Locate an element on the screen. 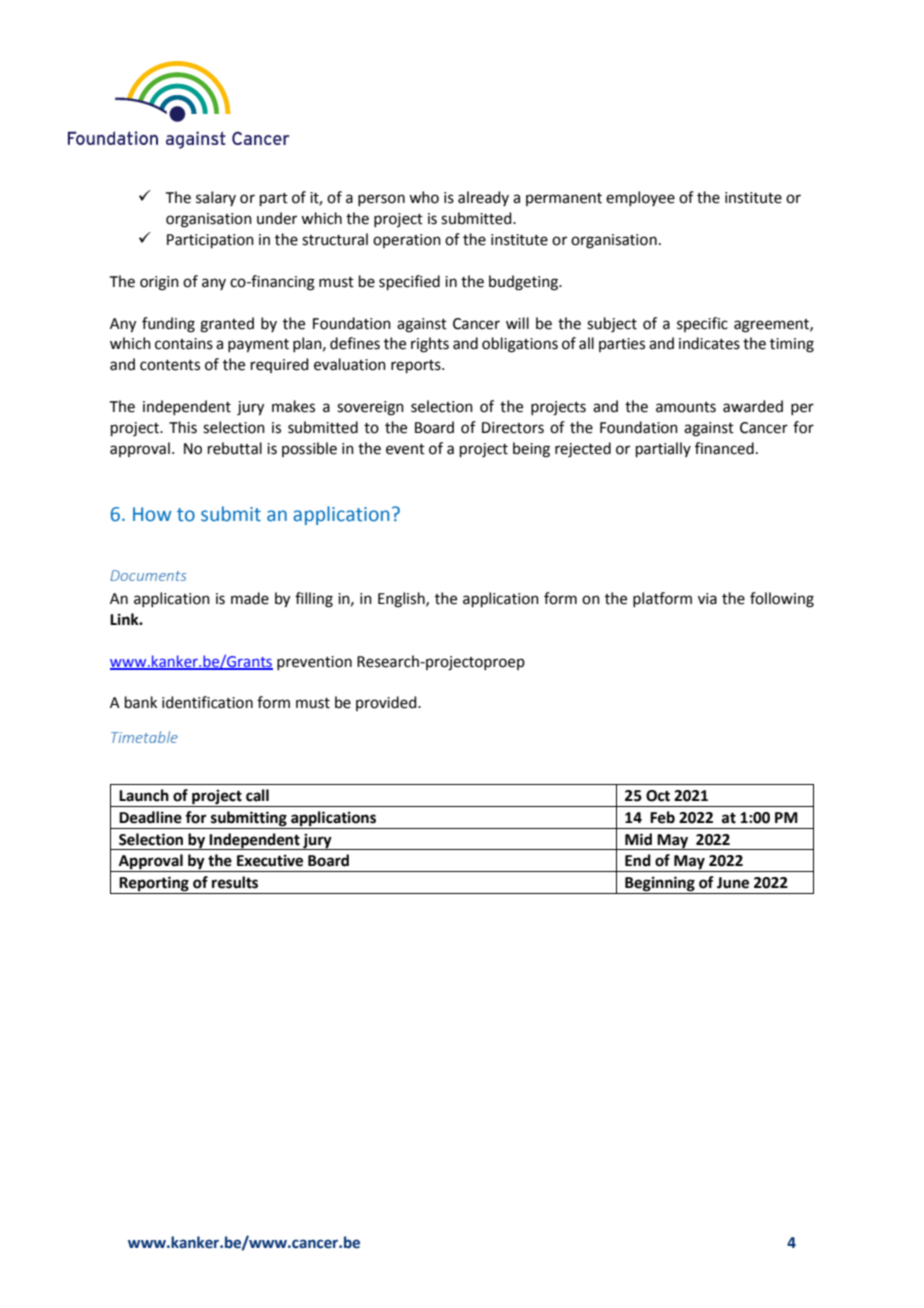 This screenshot has width=924, height=1308. being is located at coordinates (531, 450).
